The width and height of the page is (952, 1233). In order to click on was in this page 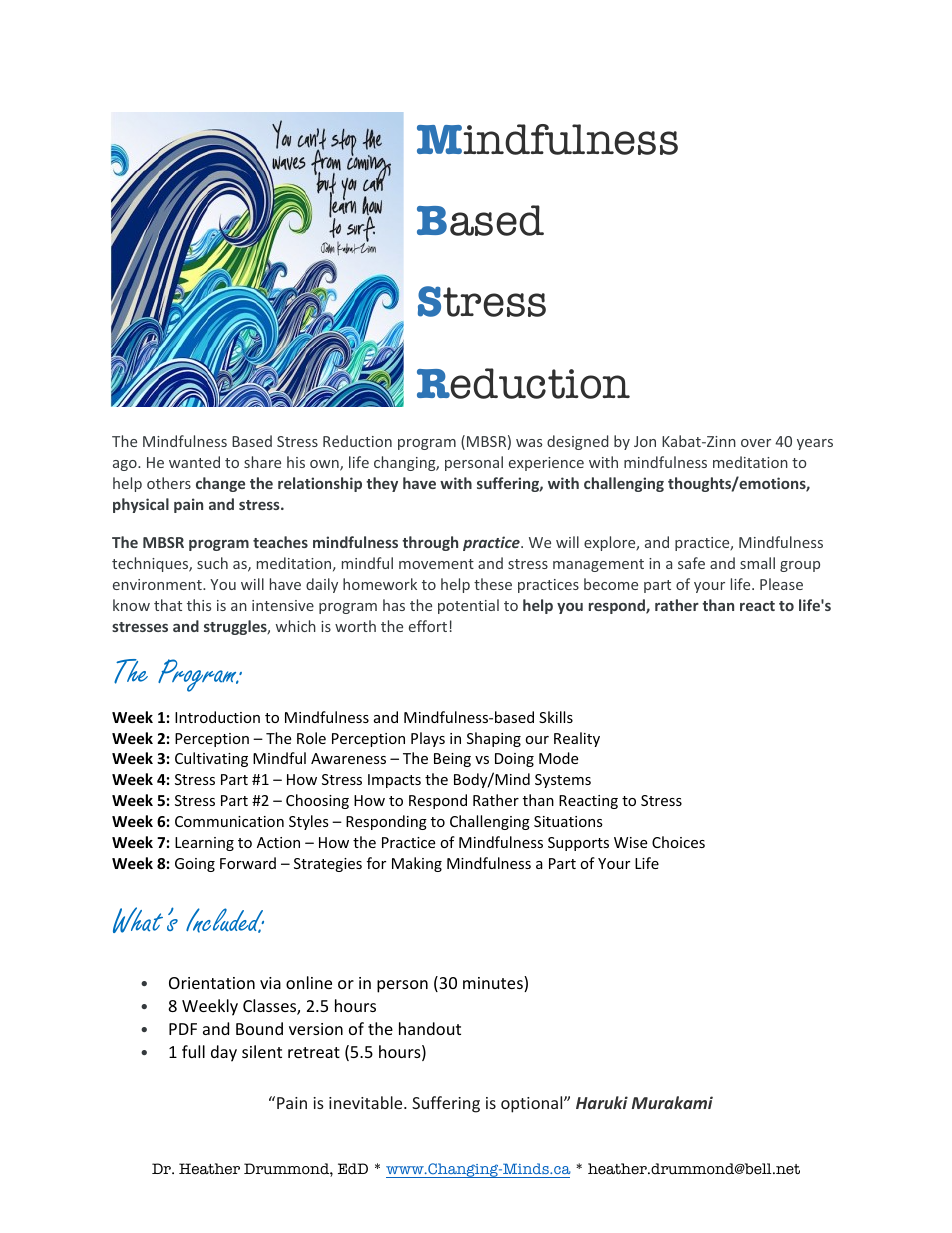, I will do `click(529, 443)`.
